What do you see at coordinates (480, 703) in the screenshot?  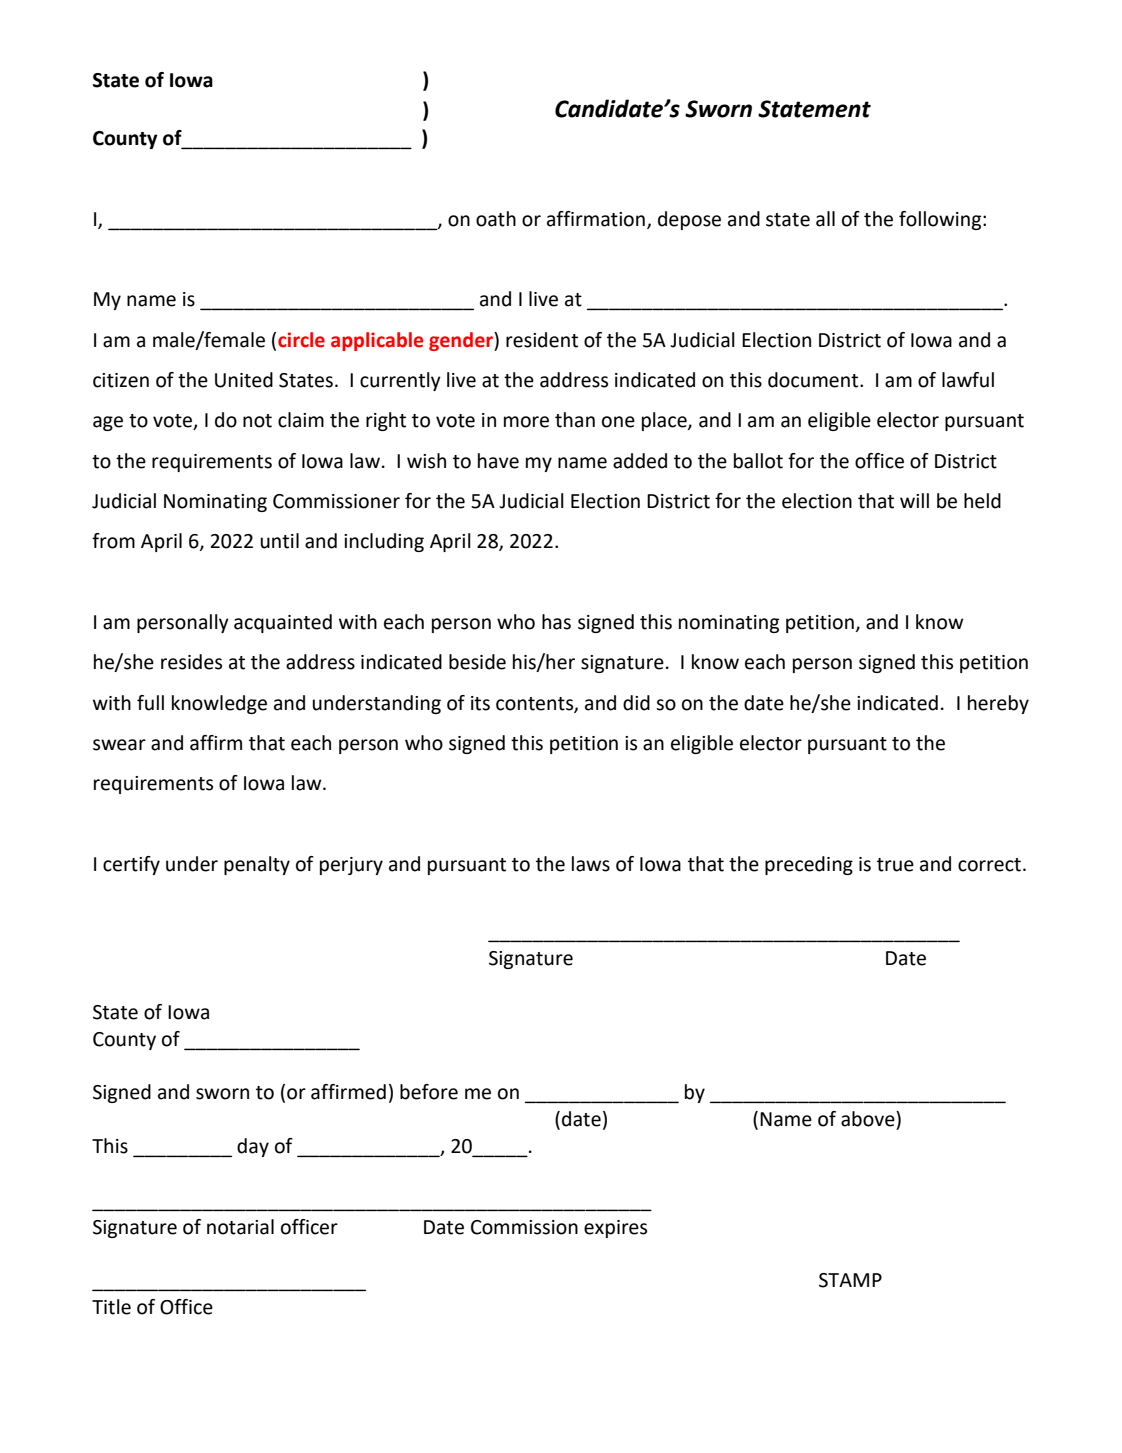 I see `its` at bounding box center [480, 703].
